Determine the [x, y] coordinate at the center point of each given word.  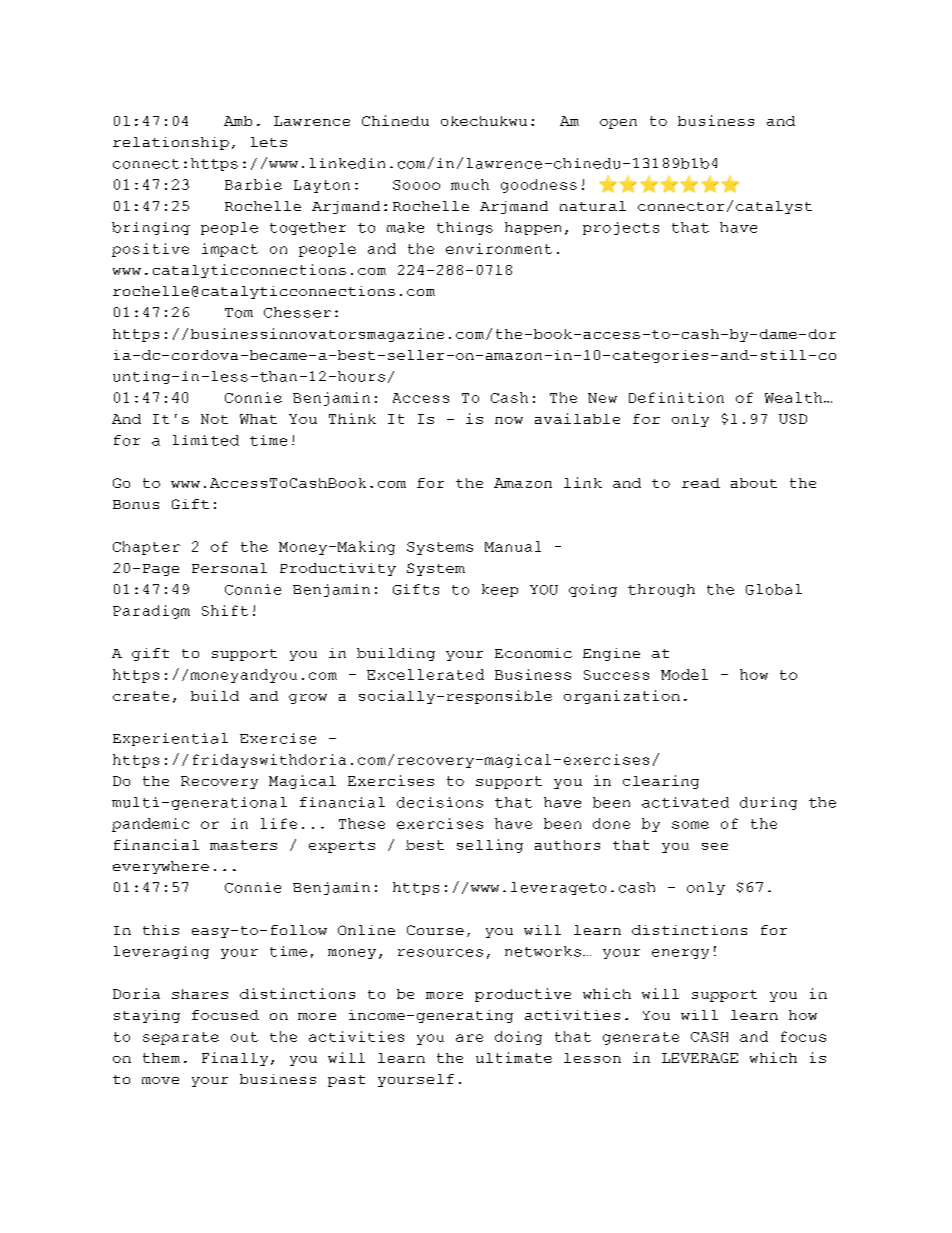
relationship [171, 143]
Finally [235, 1059]
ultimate [514, 1057]
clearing [661, 782]
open [618, 124]
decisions [440, 802]
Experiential [170, 739]
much [470, 184]
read [701, 483]
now [509, 420]
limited [206, 440]
